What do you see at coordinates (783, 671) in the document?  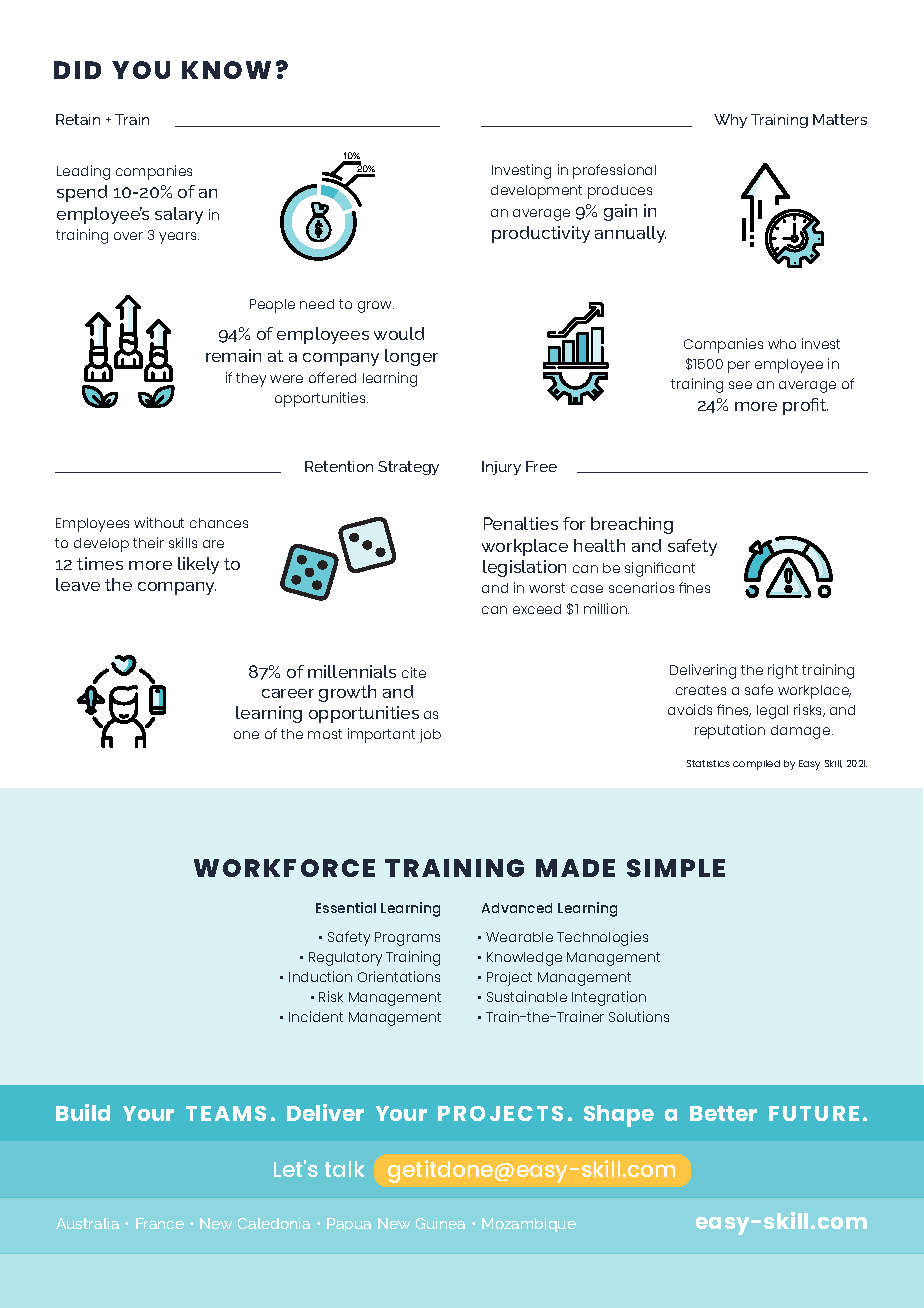 I see `right` at bounding box center [783, 671].
